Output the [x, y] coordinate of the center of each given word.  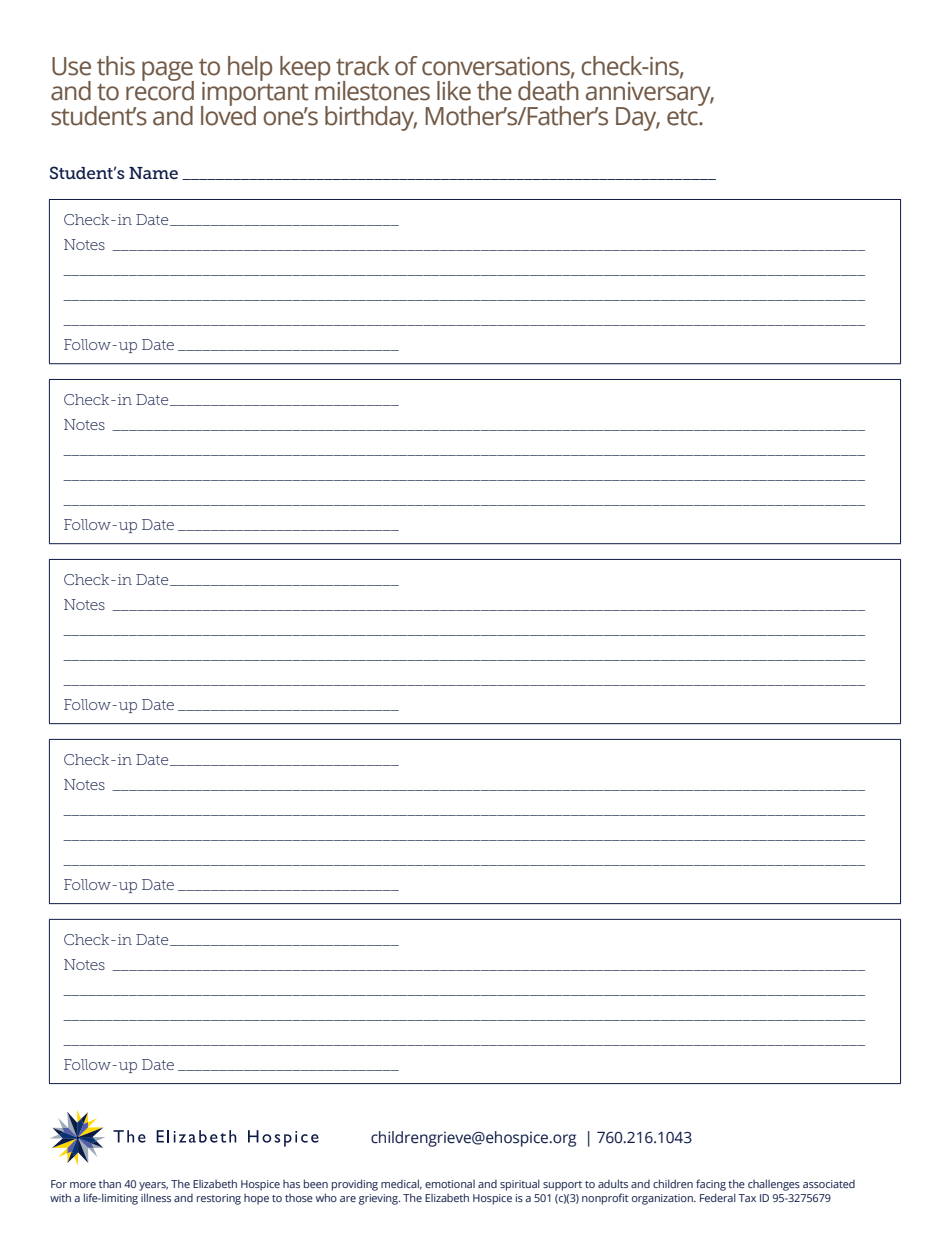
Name [153, 173]
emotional [450, 1184]
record [160, 90]
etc [683, 117]
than [110, 1184]
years [153, 1186]
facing [711, 1185]
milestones [372, 90]
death [548, 91]
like [454, 91]
